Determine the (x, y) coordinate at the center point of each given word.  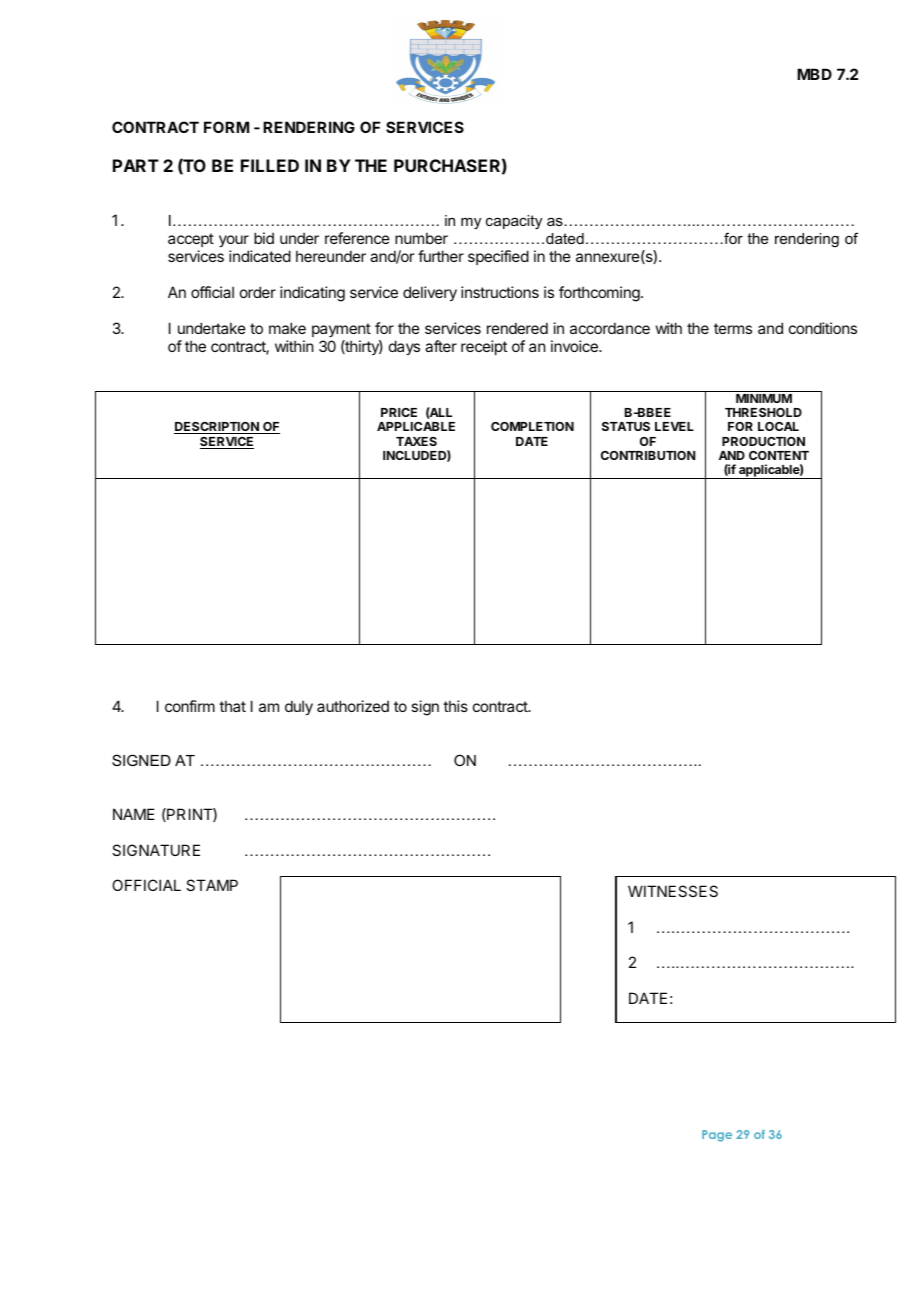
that (232, 706)
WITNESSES (673, 891)
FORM (226, 127)
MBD (814, 74)
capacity (514, 222)
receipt (484, 347)
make (287, 328)
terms (733, 328)
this (455, 706)
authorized (353, 706)
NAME (134, 814)
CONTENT (779, 455)
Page (717, 1136)
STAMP (212, 885)
